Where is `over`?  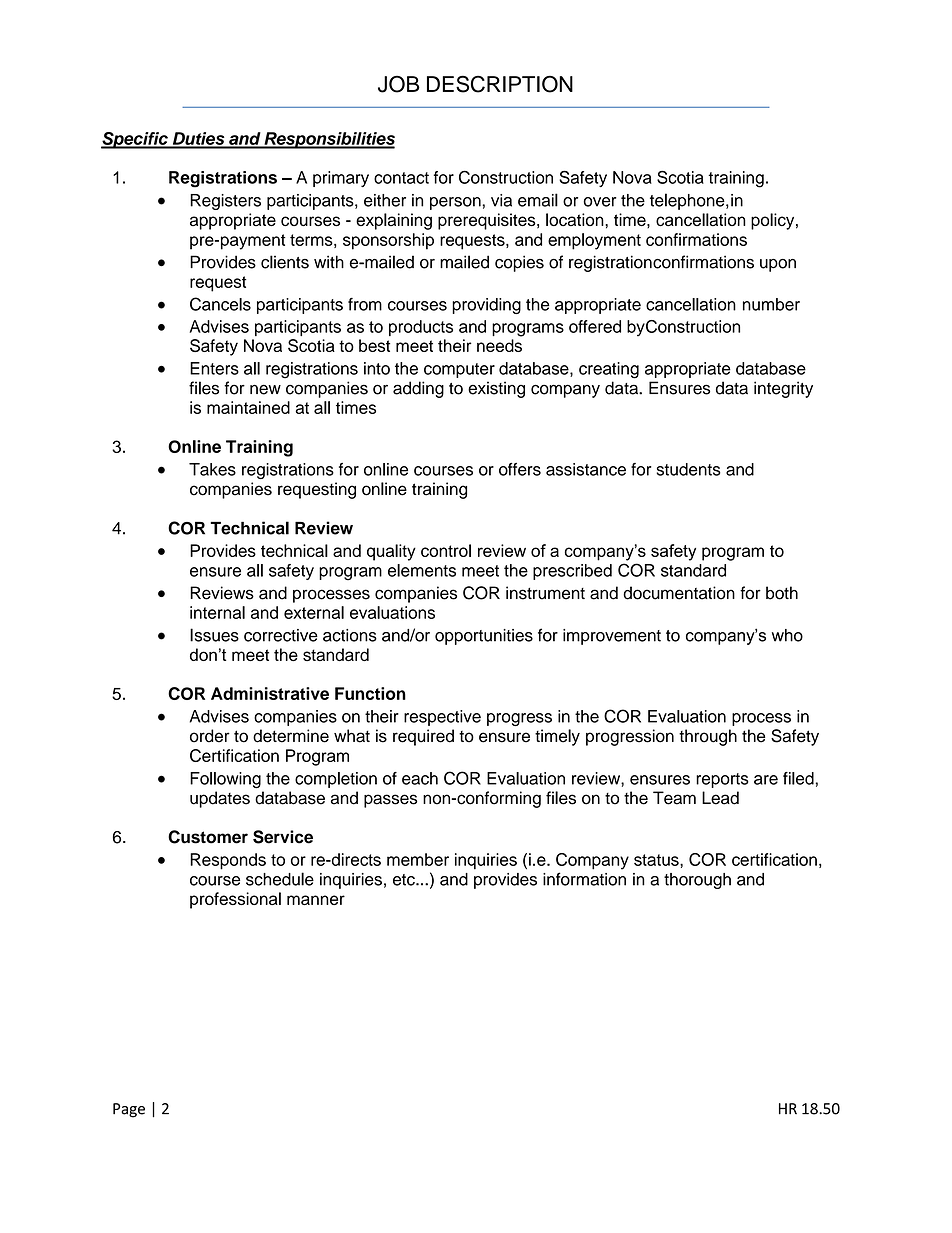
over is located at coordinates (600, 202).
